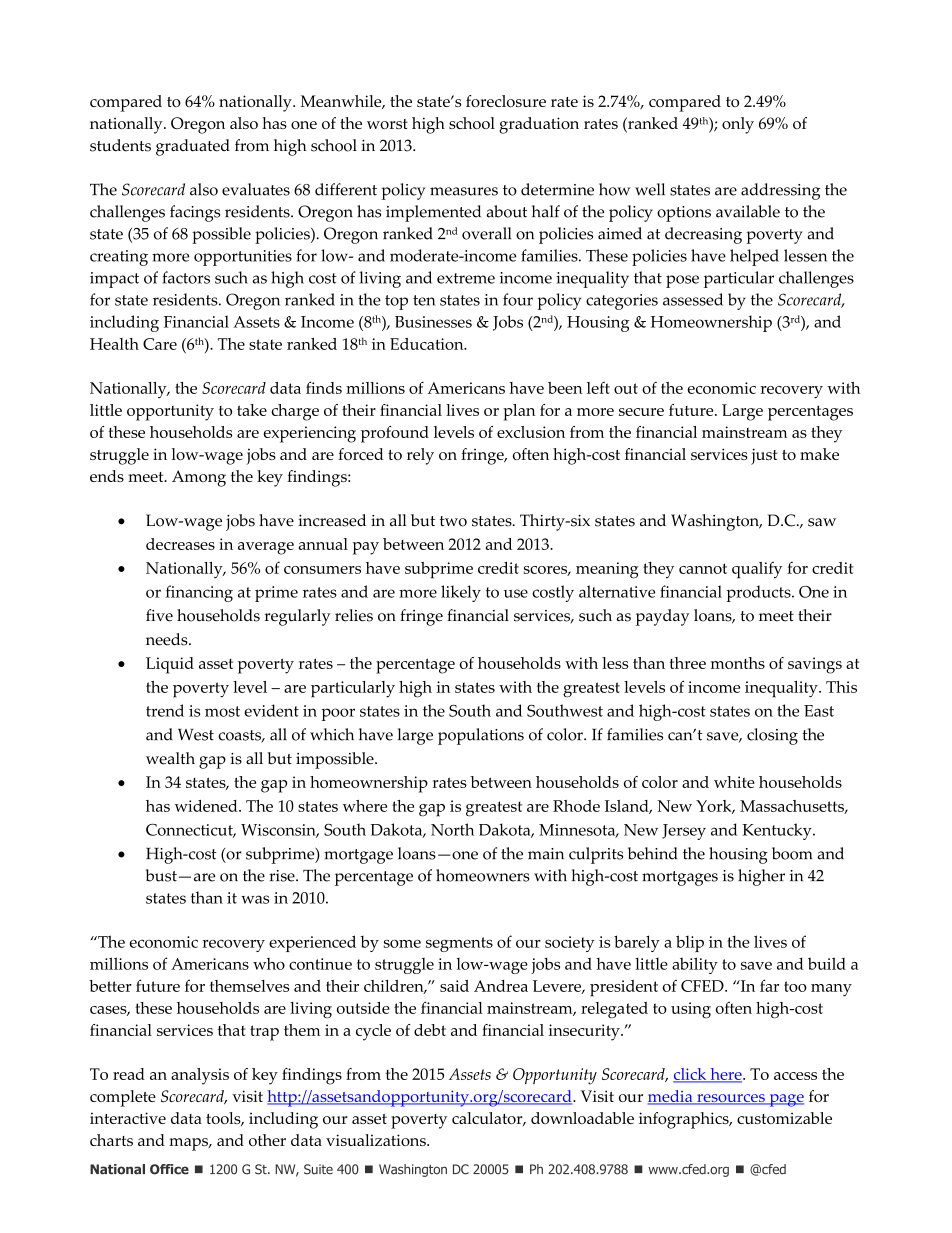  What do you see at coordinates (459, 944) in the image?
I see `segments` at bounding box center [459, 944].
